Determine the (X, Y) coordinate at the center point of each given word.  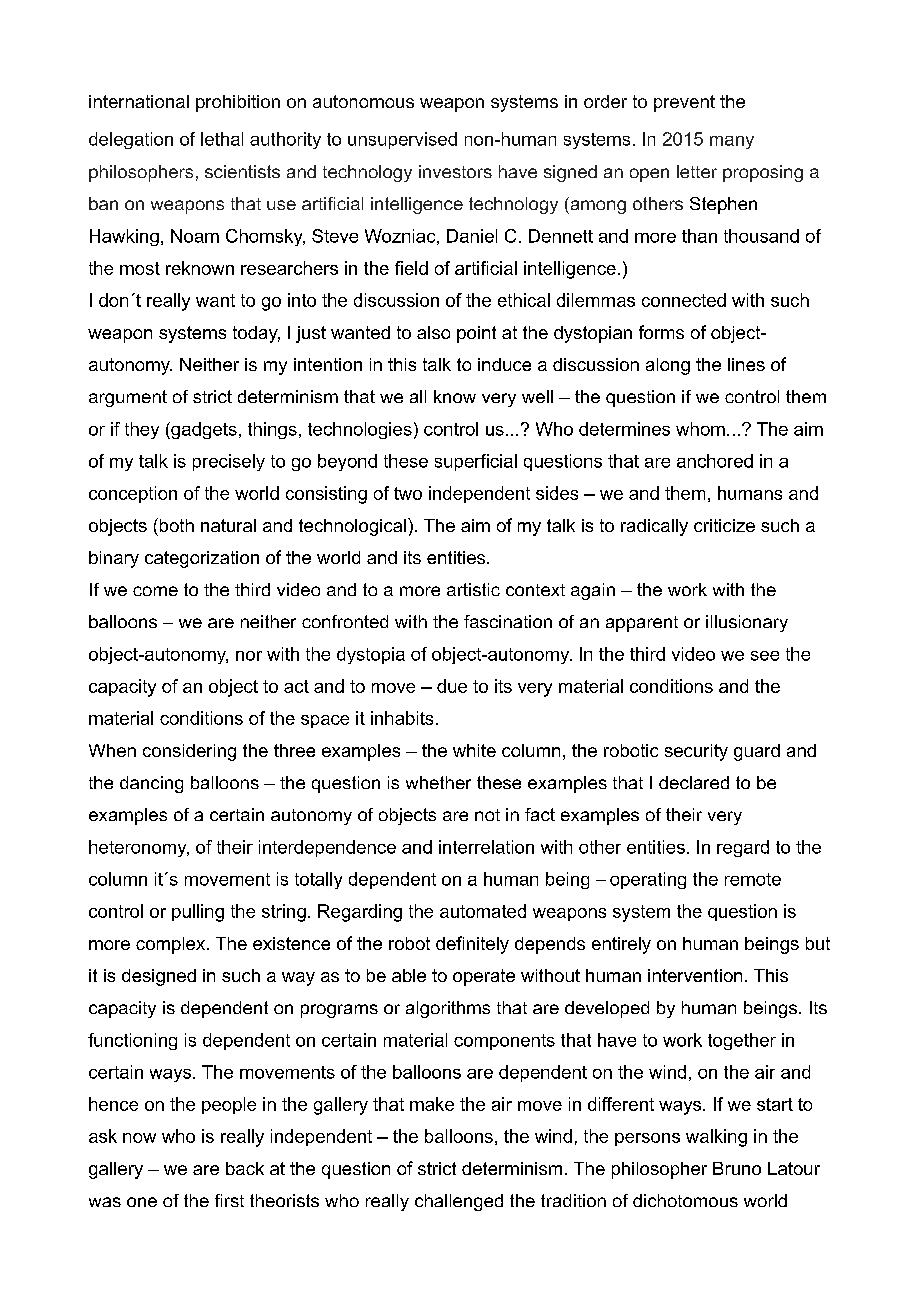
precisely (229, 462)
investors (455, 171)
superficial (476, 462)
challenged (459, 1202)
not (487, 815)
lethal (222, 139)
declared (694, 782)
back (245, 1168)
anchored (715, 461)
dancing (151, 784)
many (732, 142)
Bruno (737, 1168)
